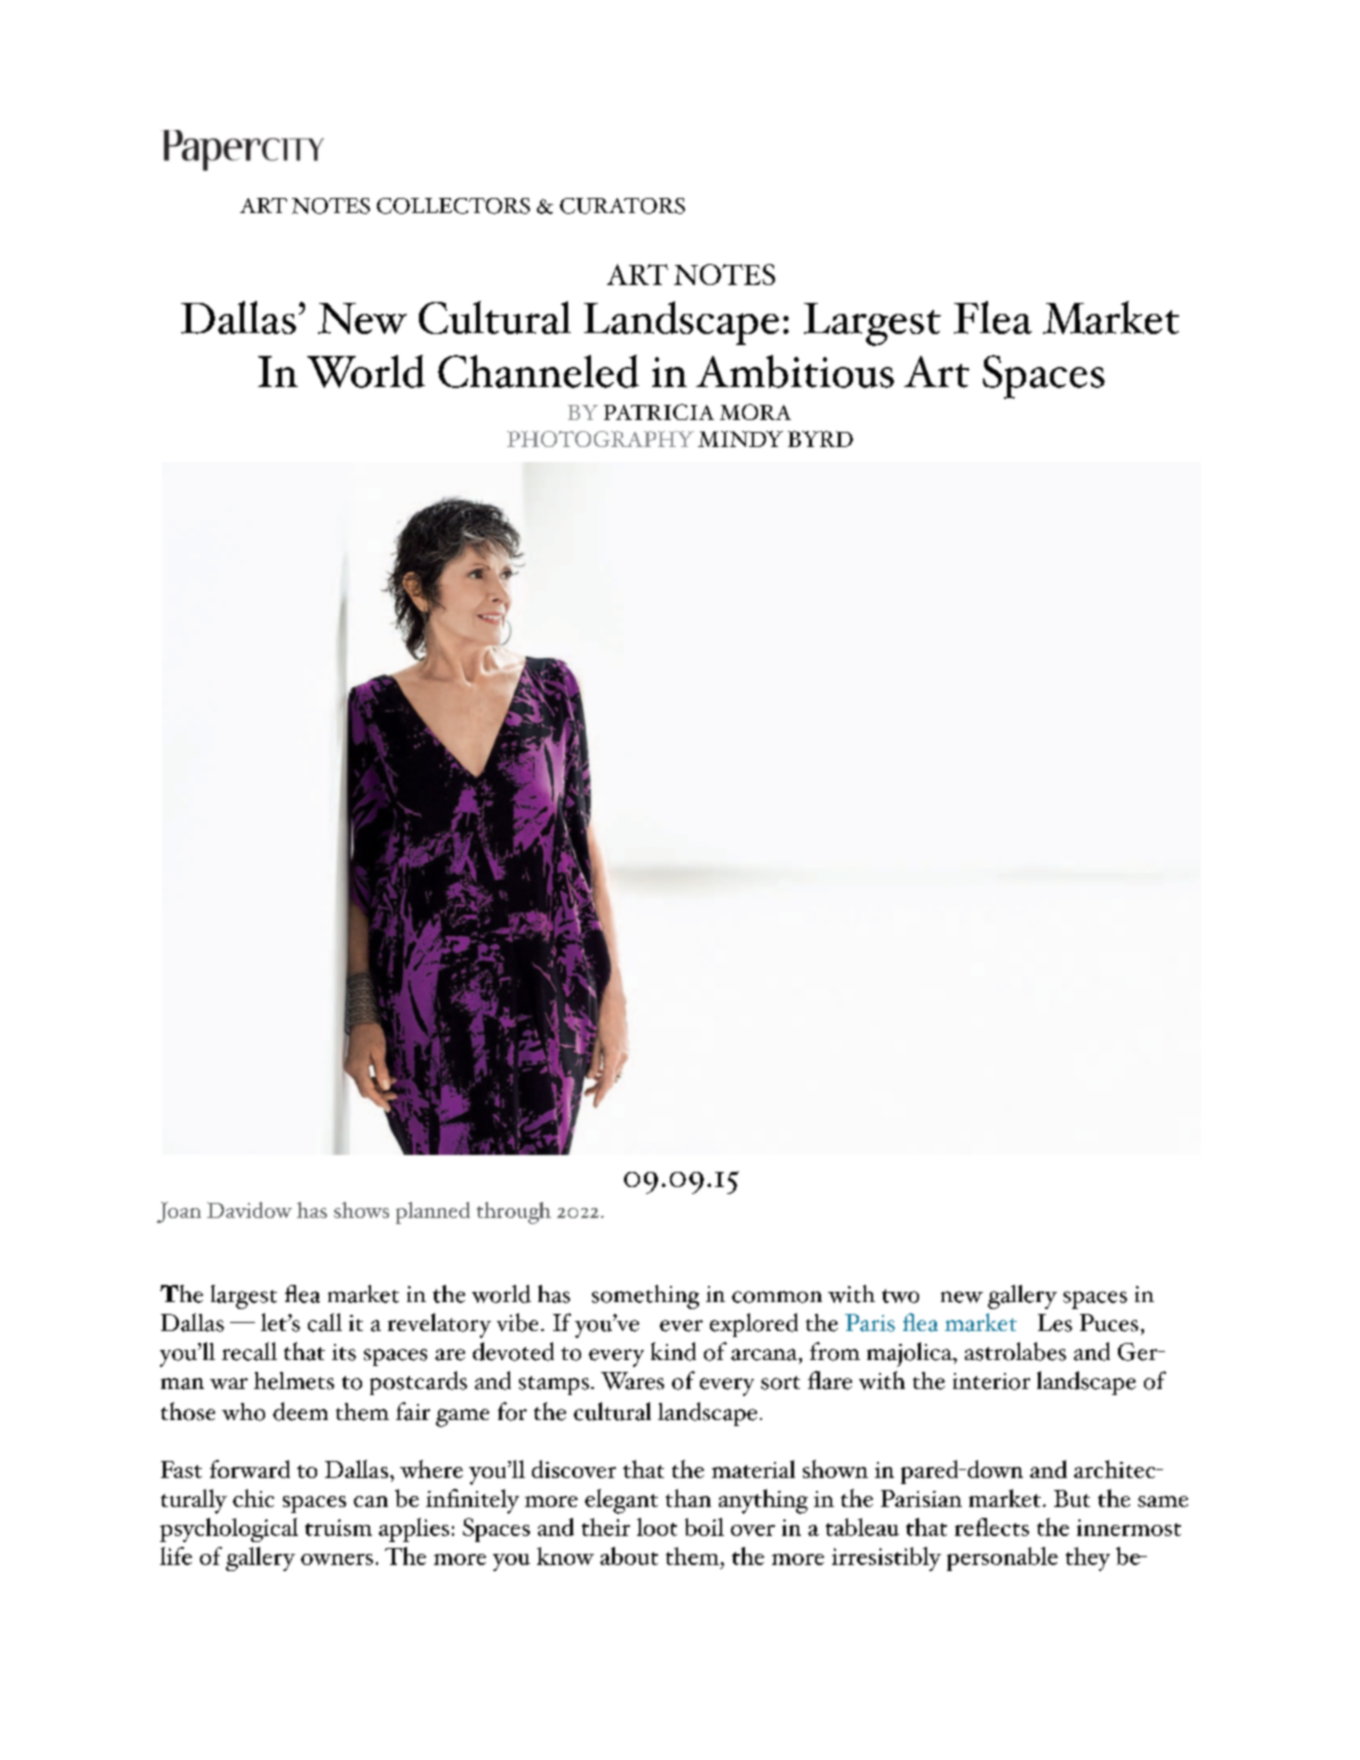 This image has height=1760, width=1360. What do you see at coordinates (338, 1527) in the image?
I see `truism` at bounding box center [338, 1527].
